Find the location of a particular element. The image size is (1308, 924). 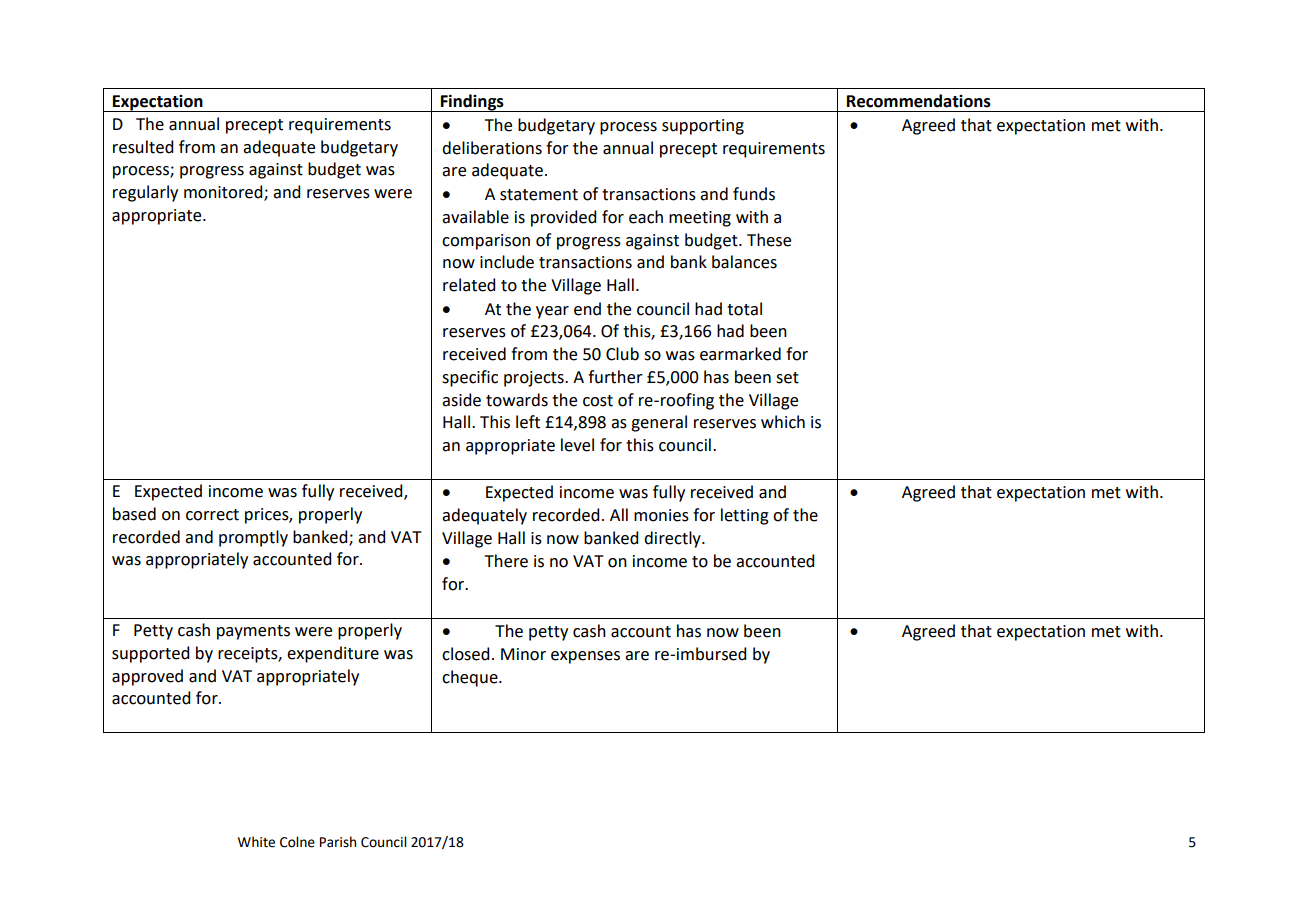

Recommendations is located at coordinates (919, 101).
